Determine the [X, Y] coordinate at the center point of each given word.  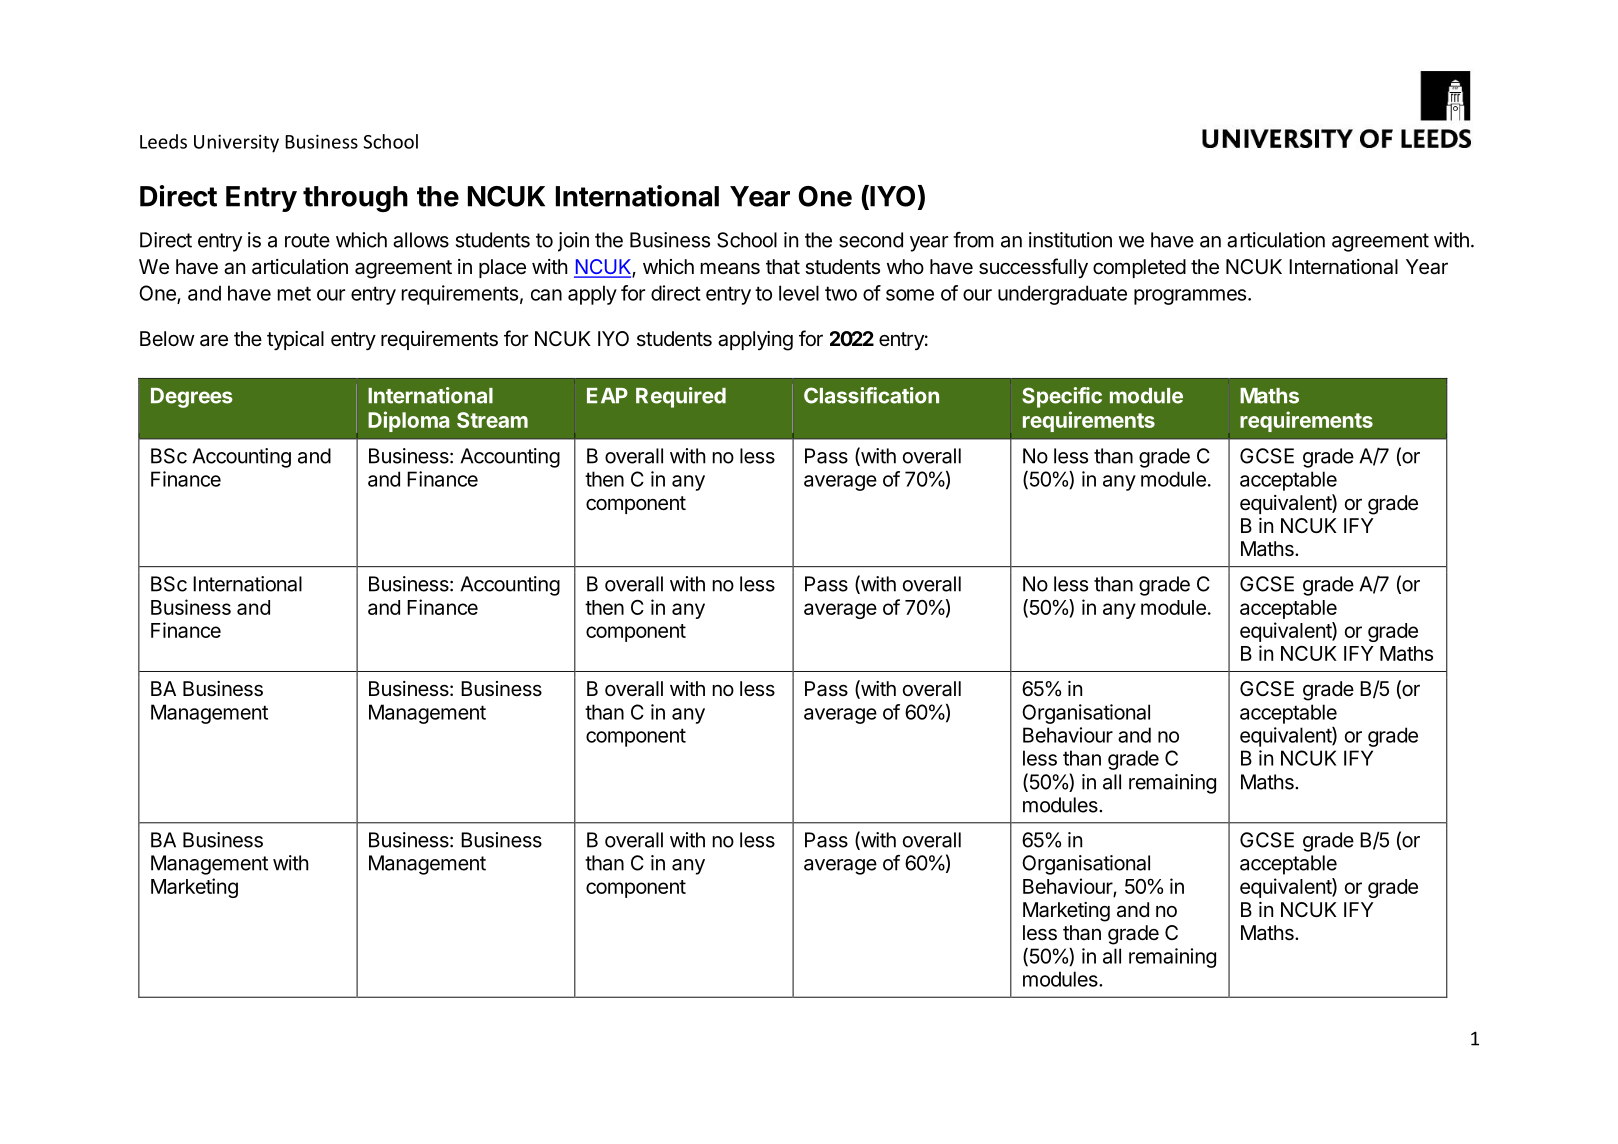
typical [295, 341]
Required [681, 397]
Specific [1062, 397]
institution [1070, 240]
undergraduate [1062, 295]
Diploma [408, 421]
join [573, 242]
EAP [607, 395]
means [730, 268]
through [355, 199]
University [236, 143]
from [973, 240]
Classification [871, 395]
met [294, 293]
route [307, 240]
